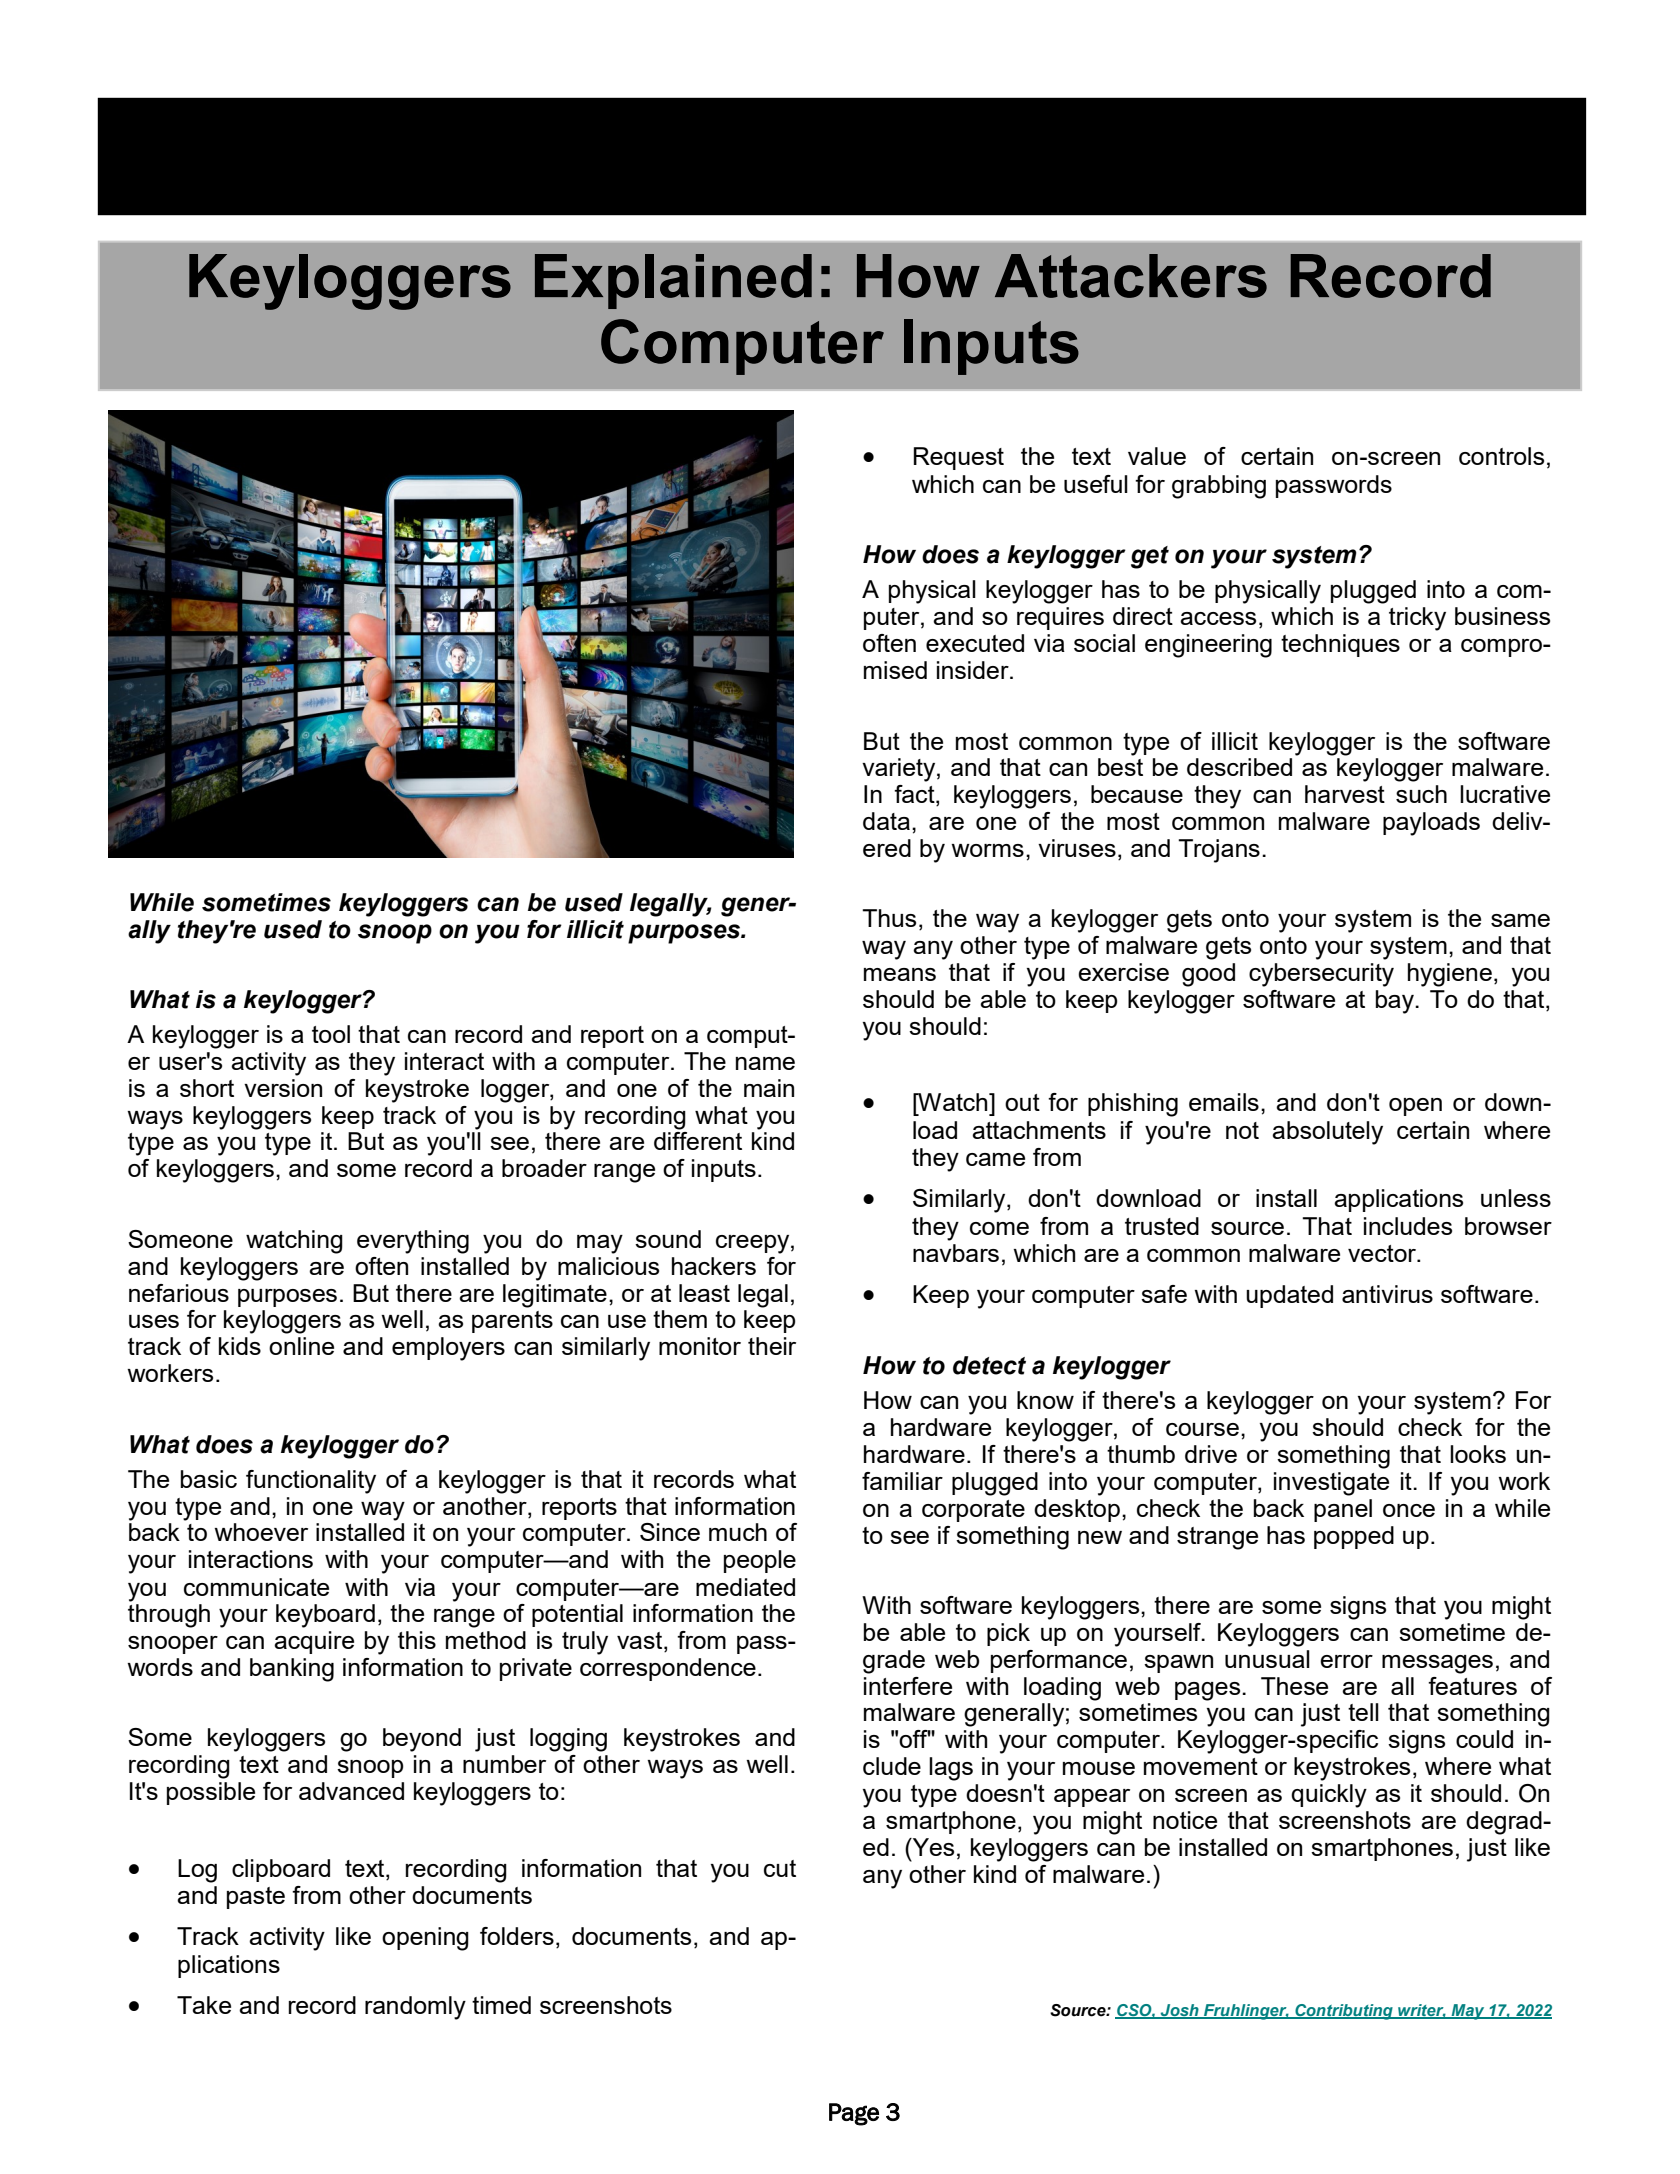 The width and height of the image is (1680, 2174). What do you see at coordinates (959, 458) in the image?
I see `Request` at bounding box center [959, 458].
